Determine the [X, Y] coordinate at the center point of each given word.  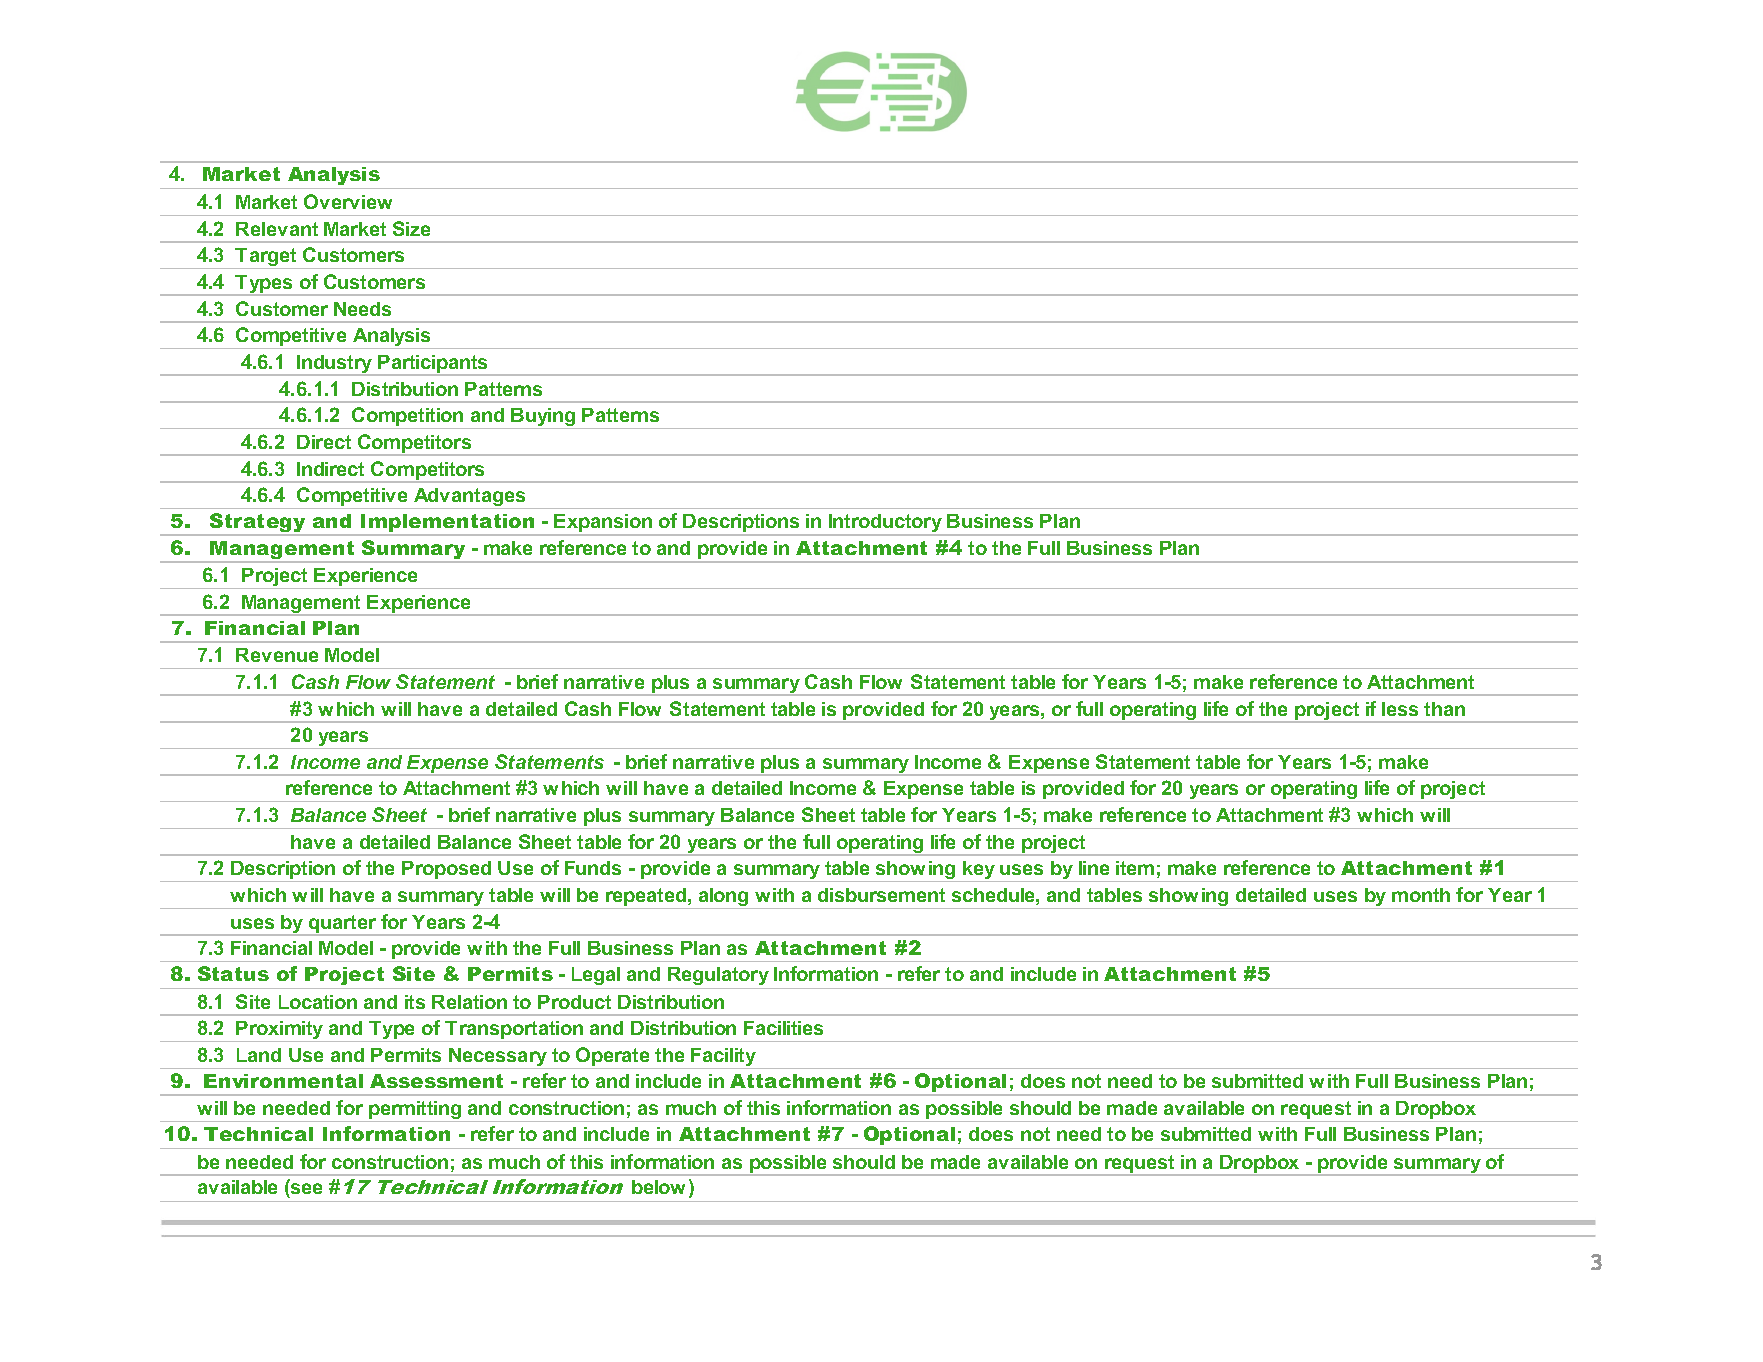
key [979, 871]
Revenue [277, 655]
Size [411, 228]
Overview [348, 201]
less [1400, 709]
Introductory [885, 524]
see [305, 1190]
